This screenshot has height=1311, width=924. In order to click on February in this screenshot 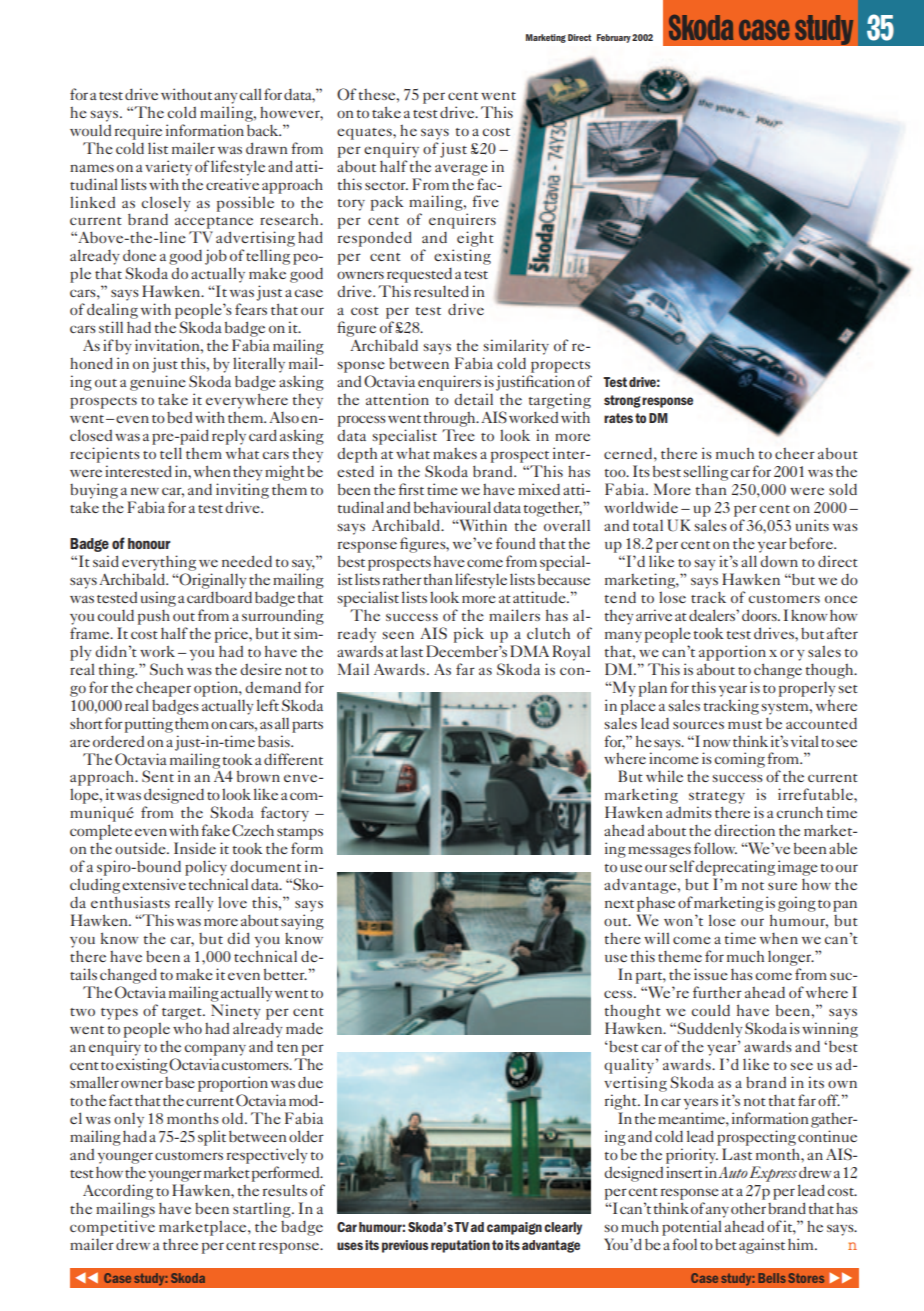, I will do `click(614, 38)`.
